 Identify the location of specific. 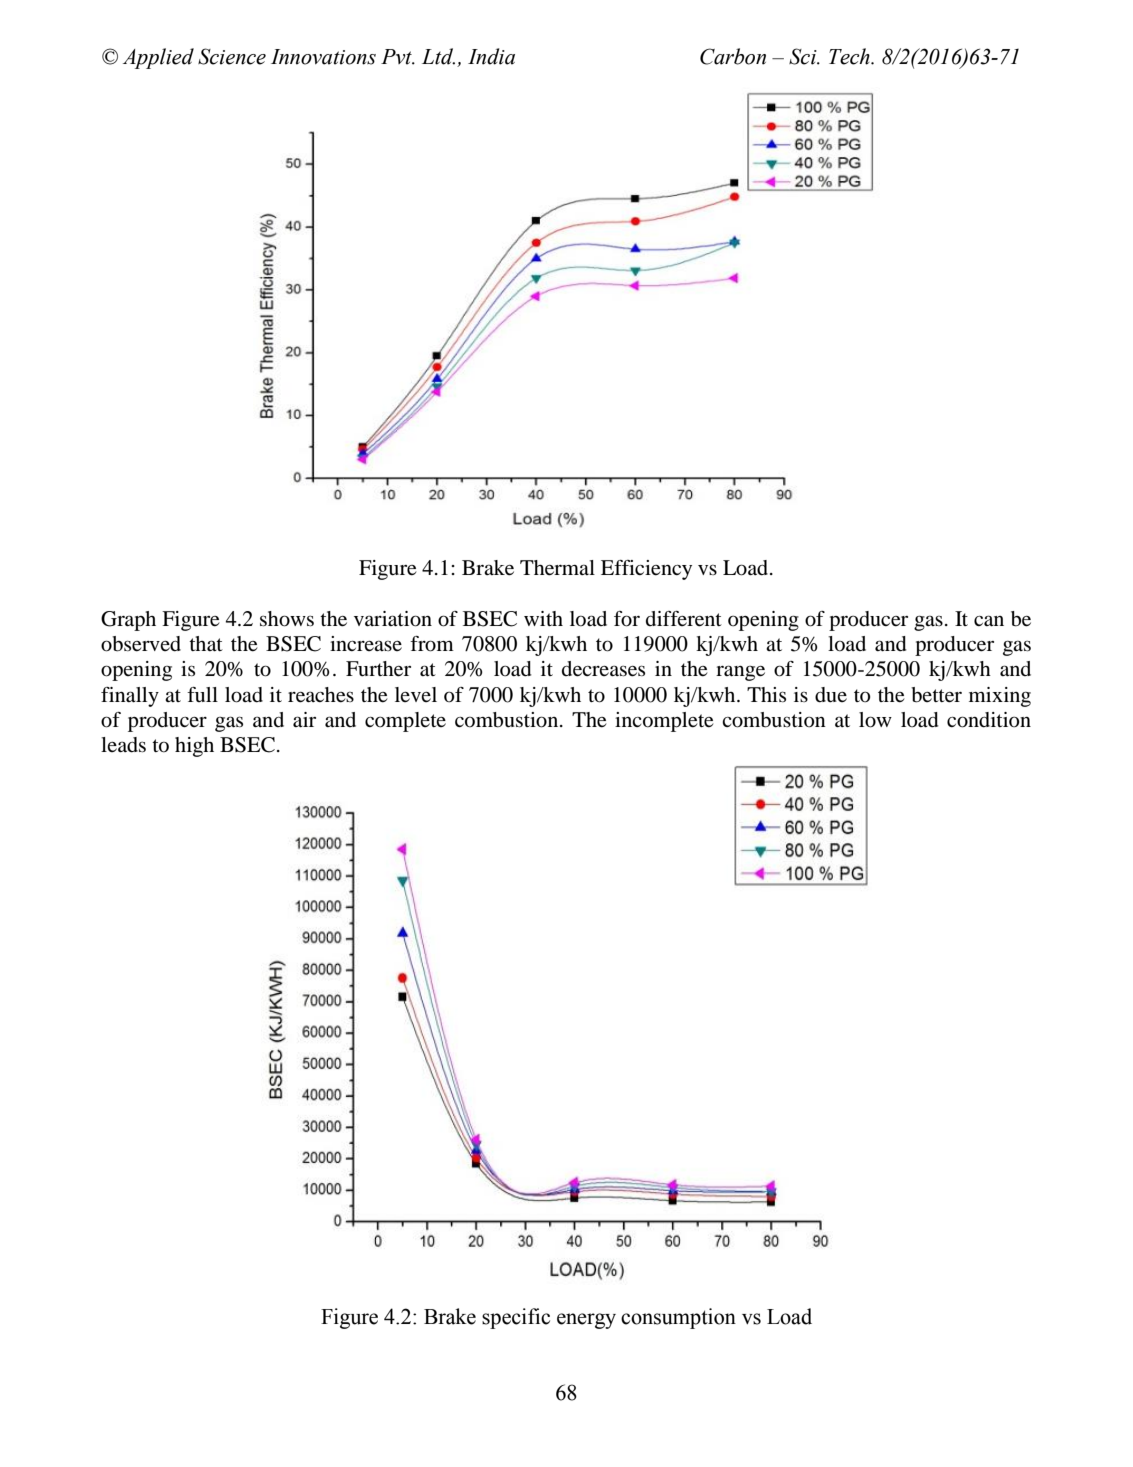
(516, 1318).
